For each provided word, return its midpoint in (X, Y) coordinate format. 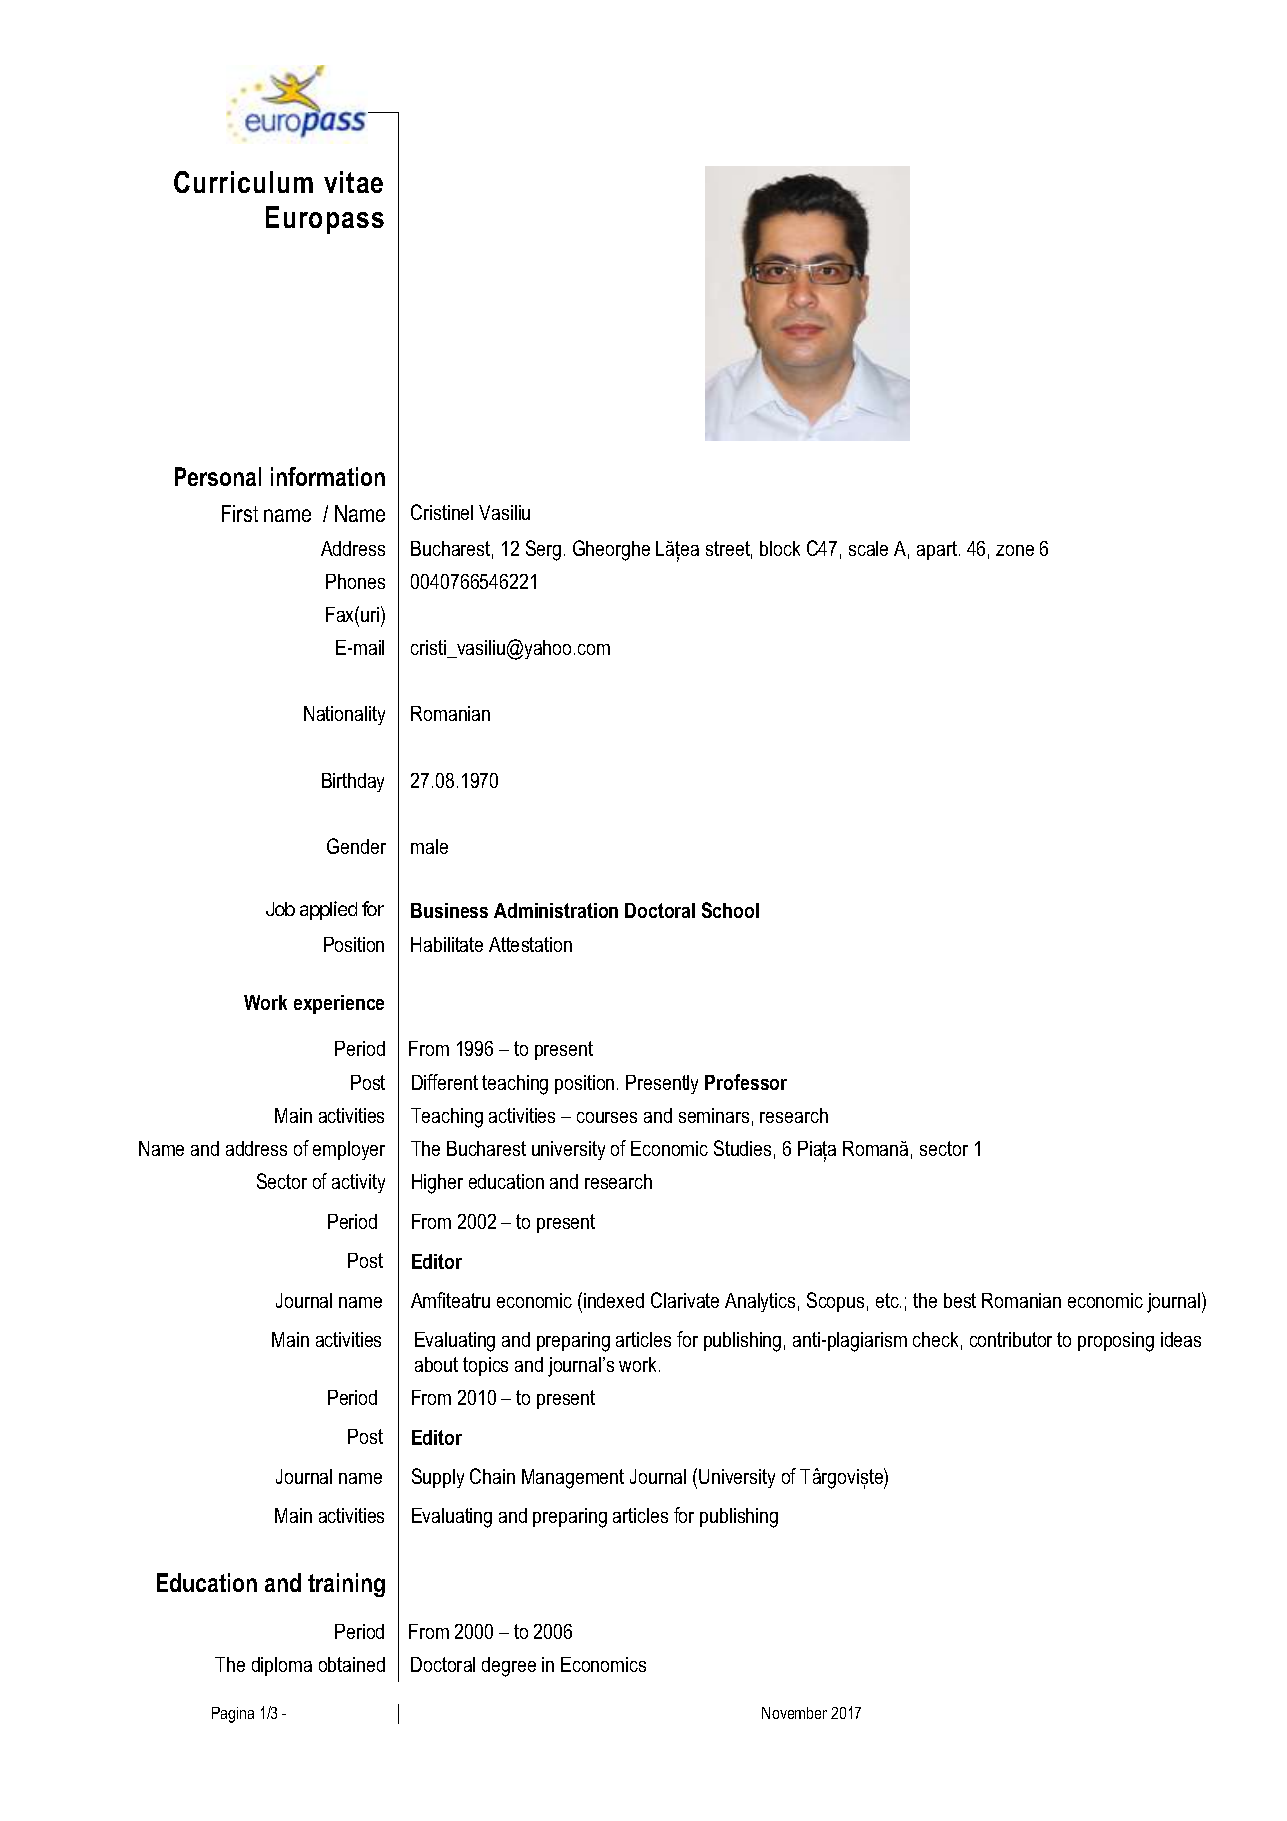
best (960, 1300)
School (730, 910)
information (328, 476)
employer (349, 1150)
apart (937, 550)
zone (1015, 550)
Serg (543, 550)
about (436, 1364)
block (780, 548)
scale (868, 548)
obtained (352, 1664)
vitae (353, 182)
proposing (1116, 1342)
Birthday (353, 782)
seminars (714, 1115)
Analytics (760, 1302)
